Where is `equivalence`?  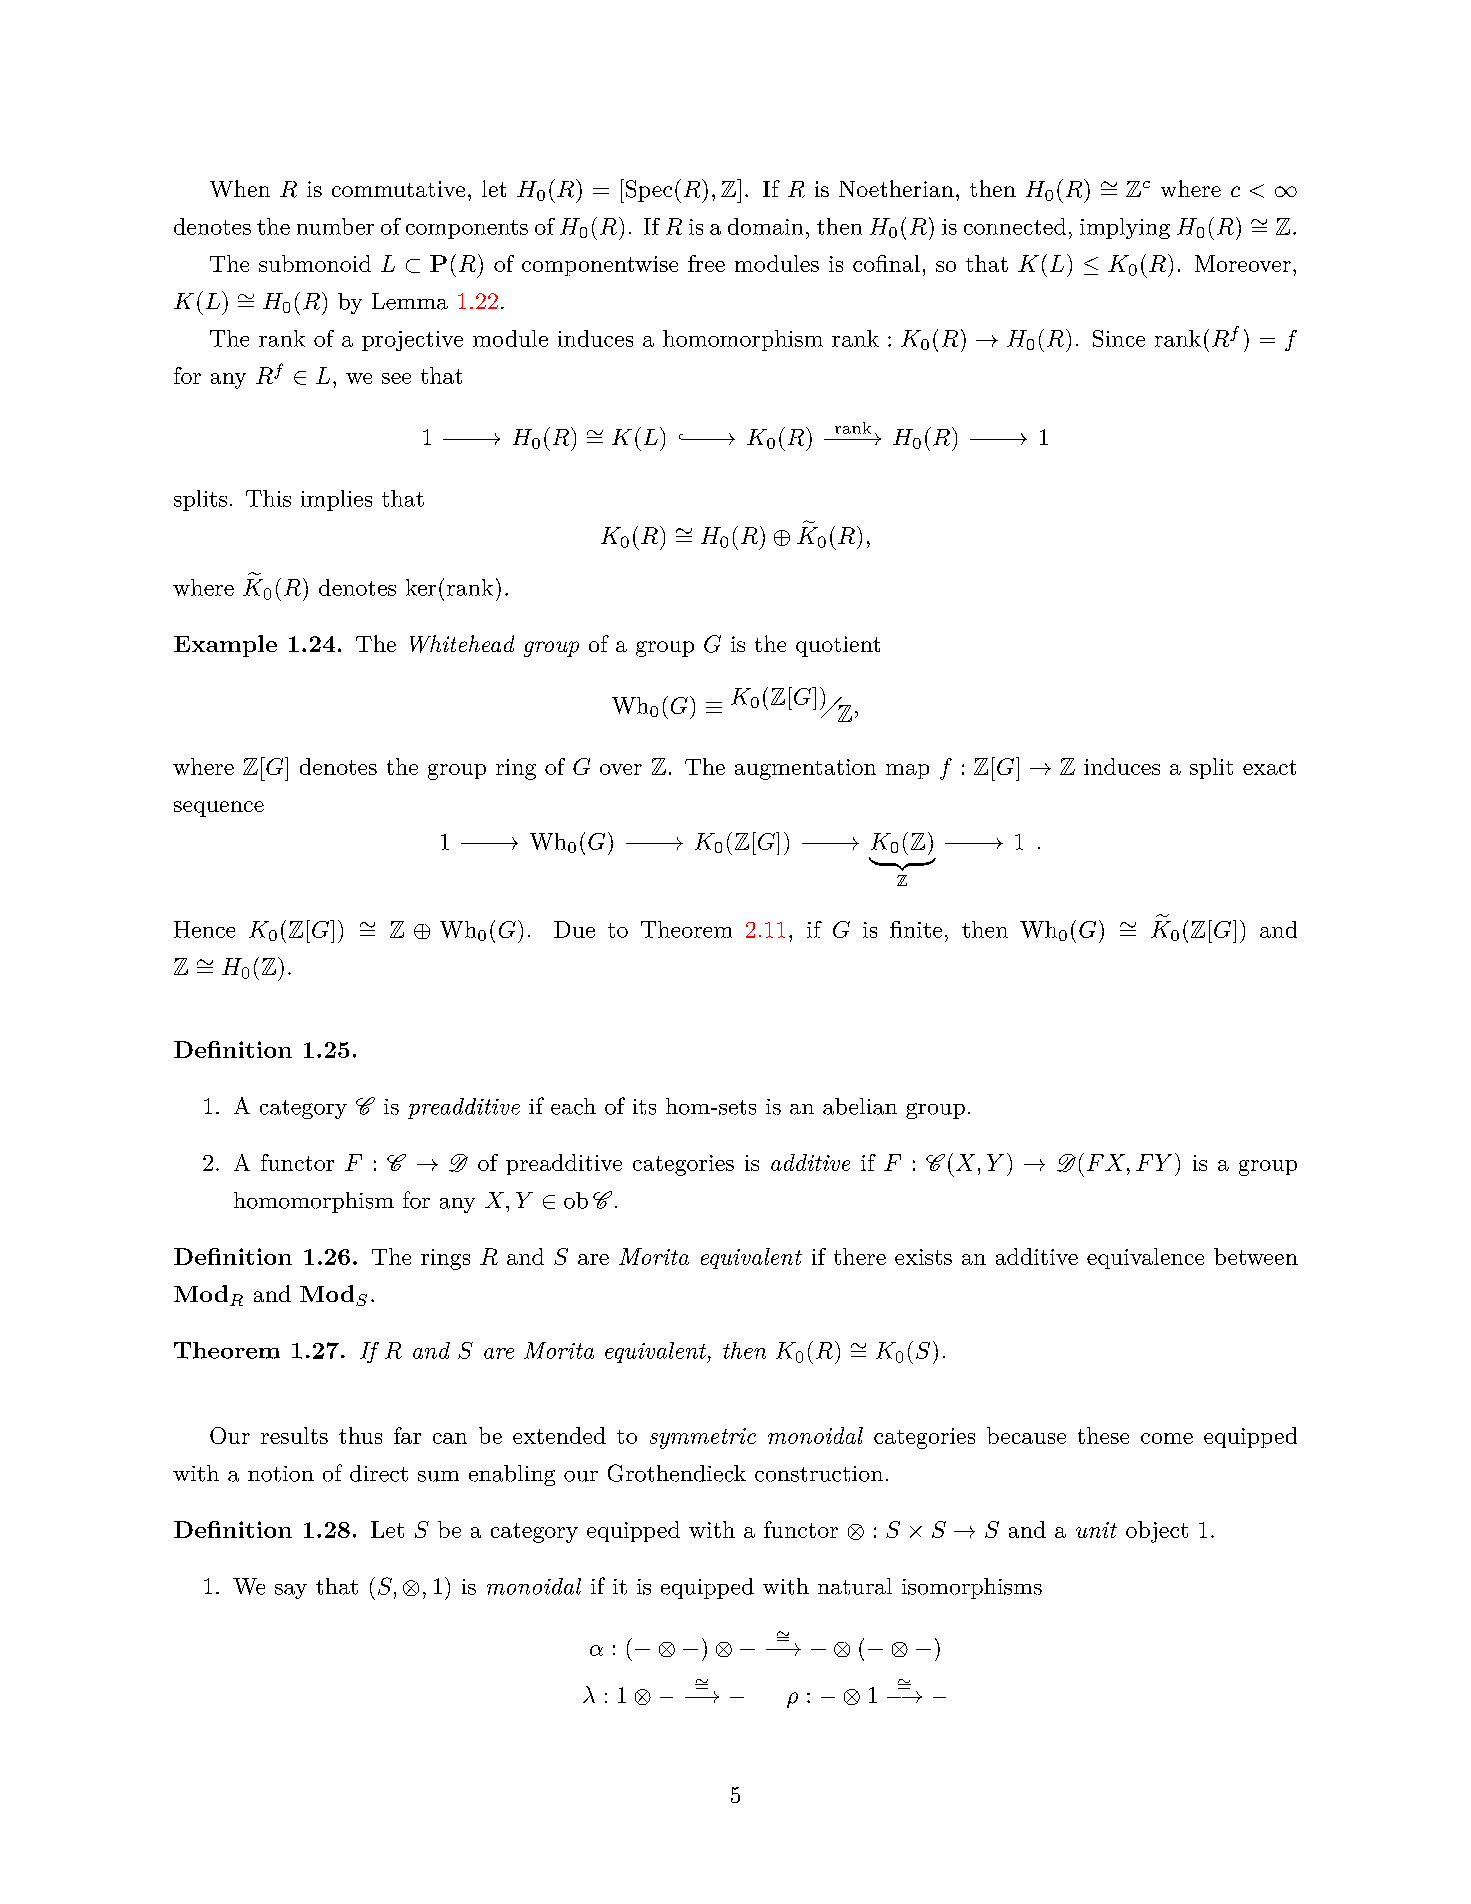 equivalence is located at coordinates (1145, 1258).
